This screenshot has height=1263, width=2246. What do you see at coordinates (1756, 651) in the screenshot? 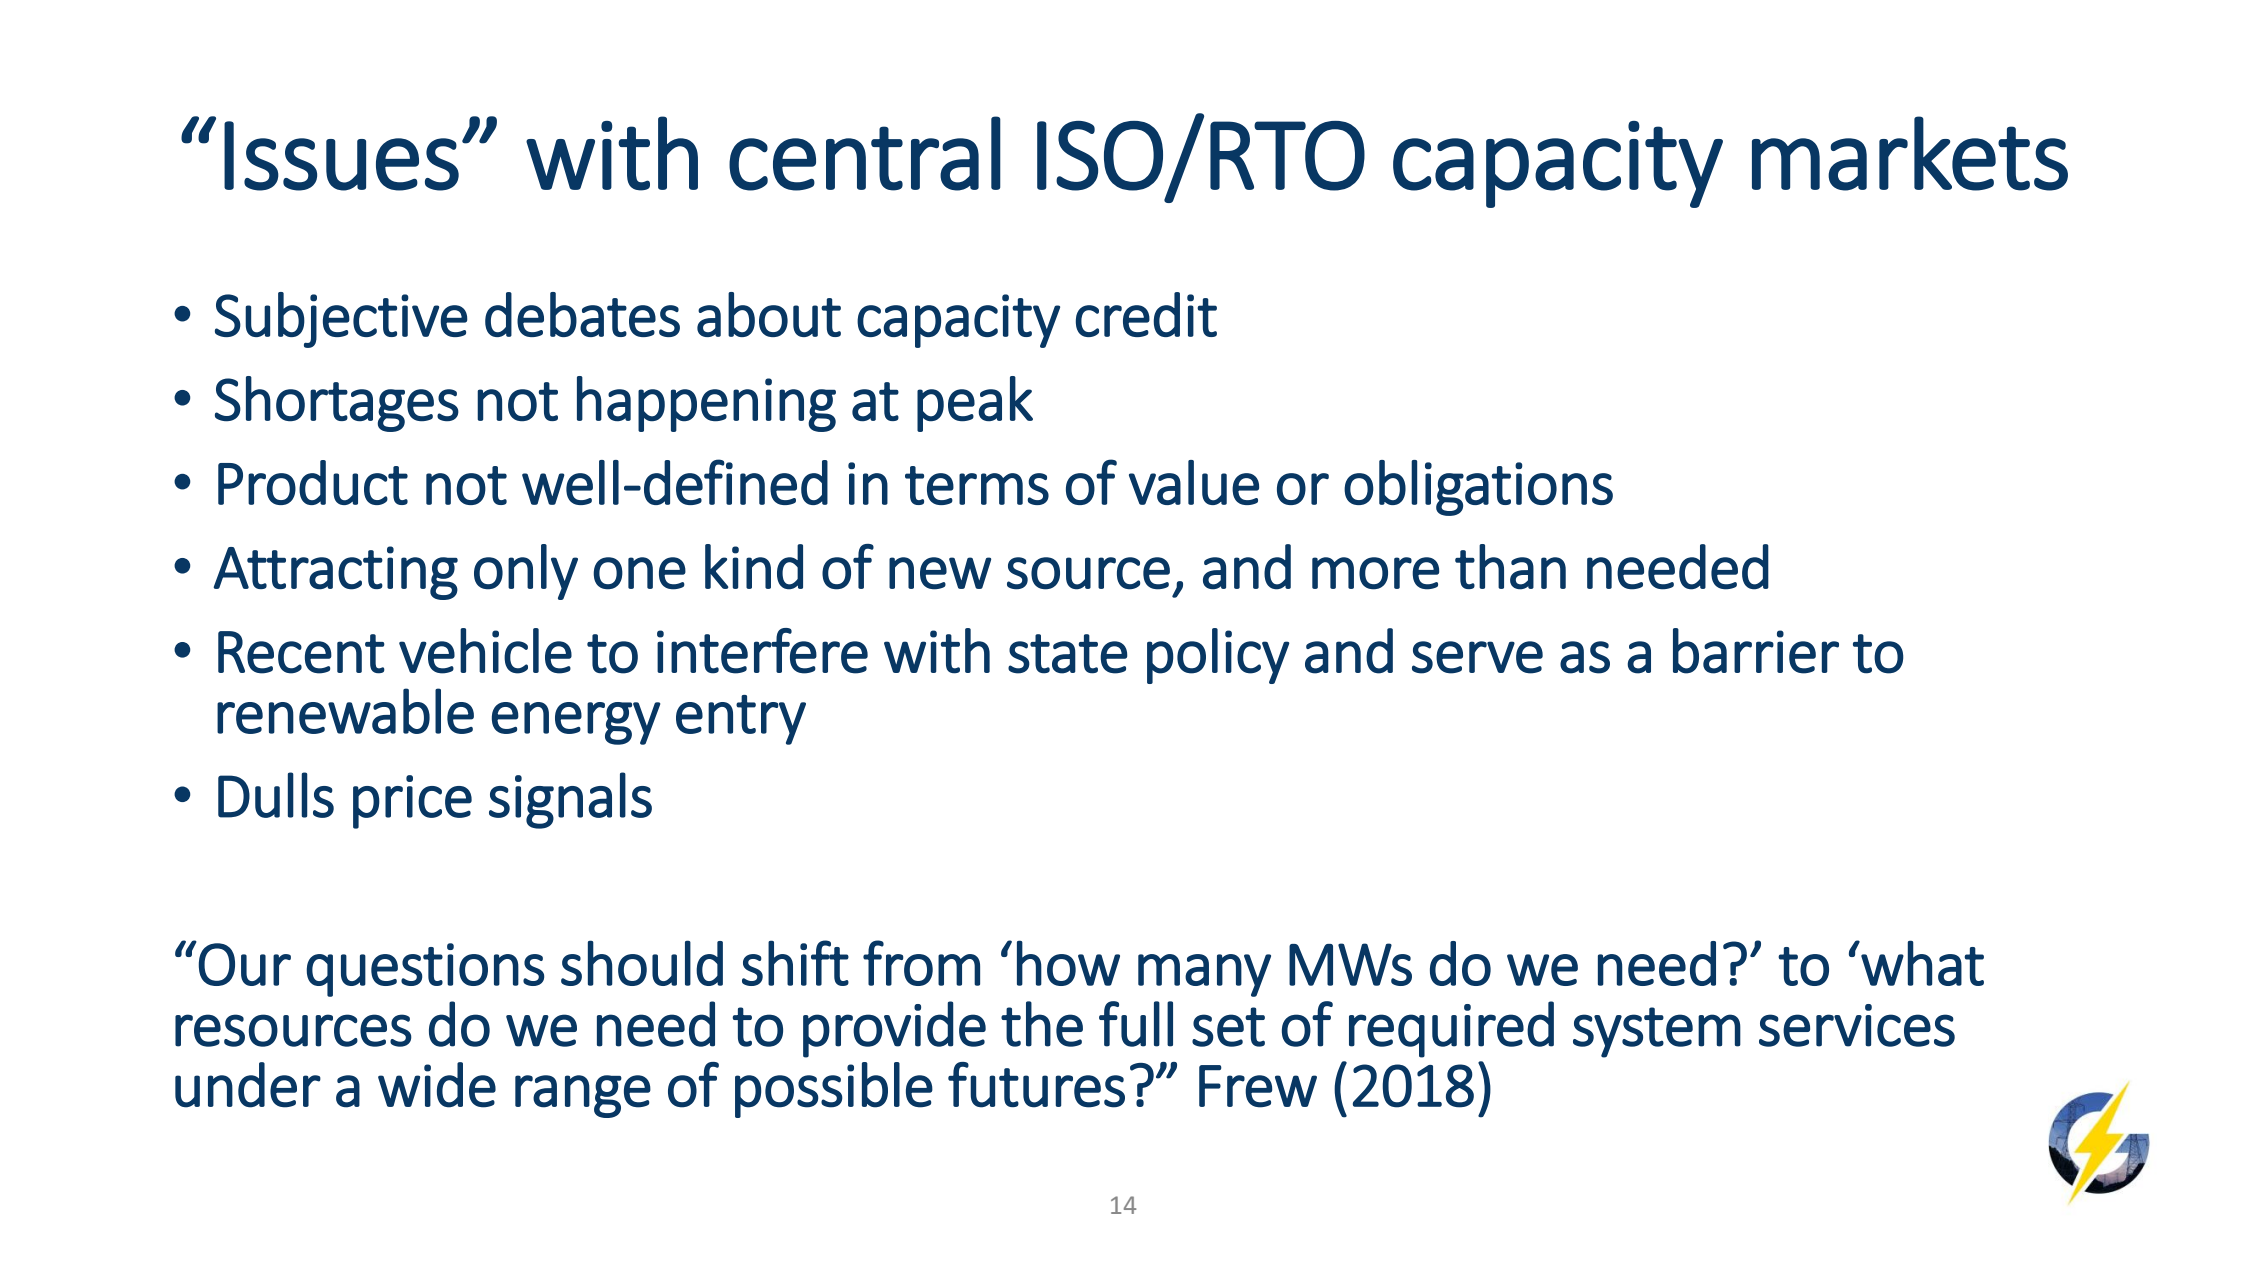
I see `barrier` at bounding box center [1756, 651].
